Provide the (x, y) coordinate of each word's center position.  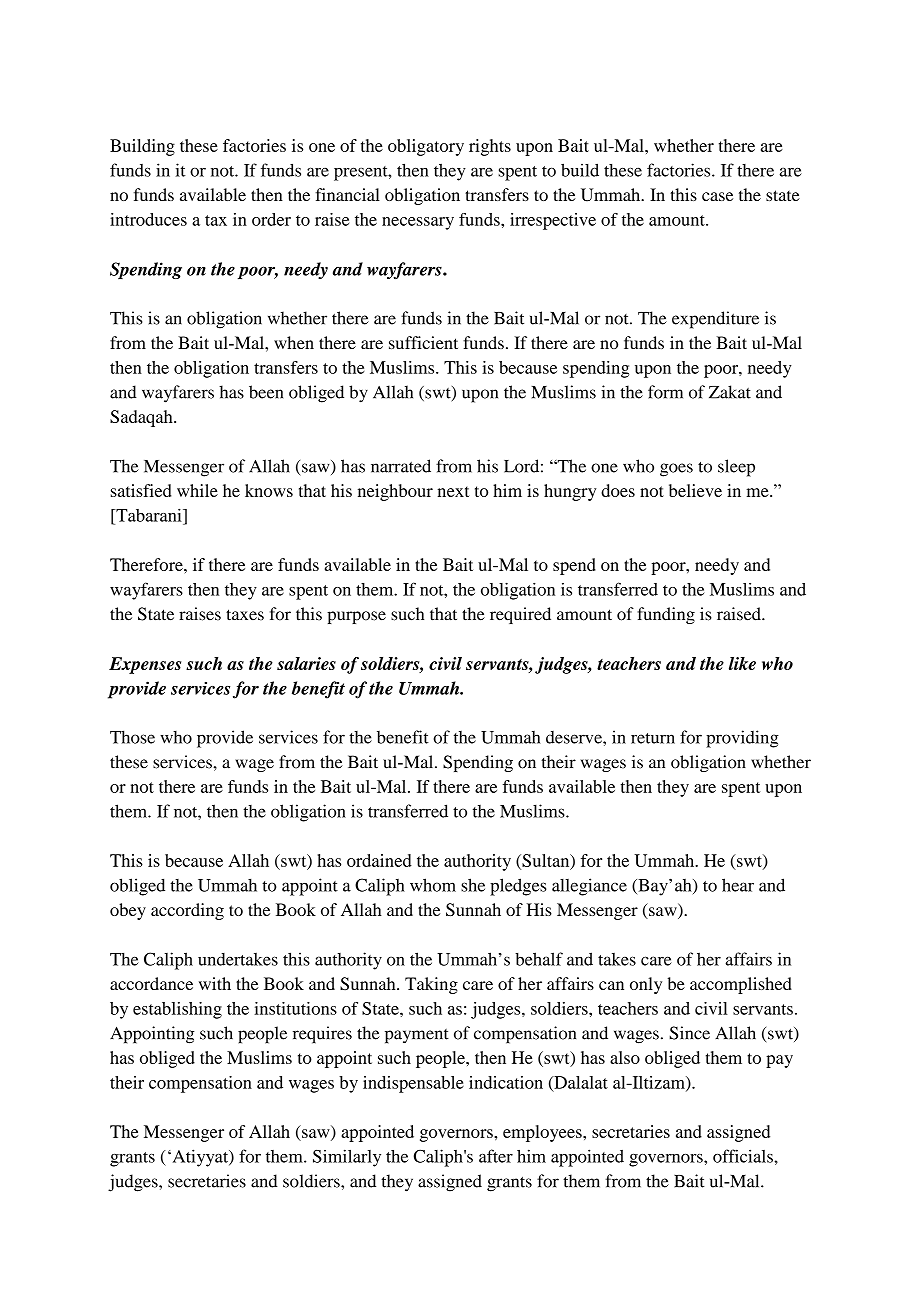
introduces (148, 219)
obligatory (426, 147)
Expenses (145, 665)
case (717, 196)
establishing (177, 1010)
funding (666, 615)
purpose (356, 617)
